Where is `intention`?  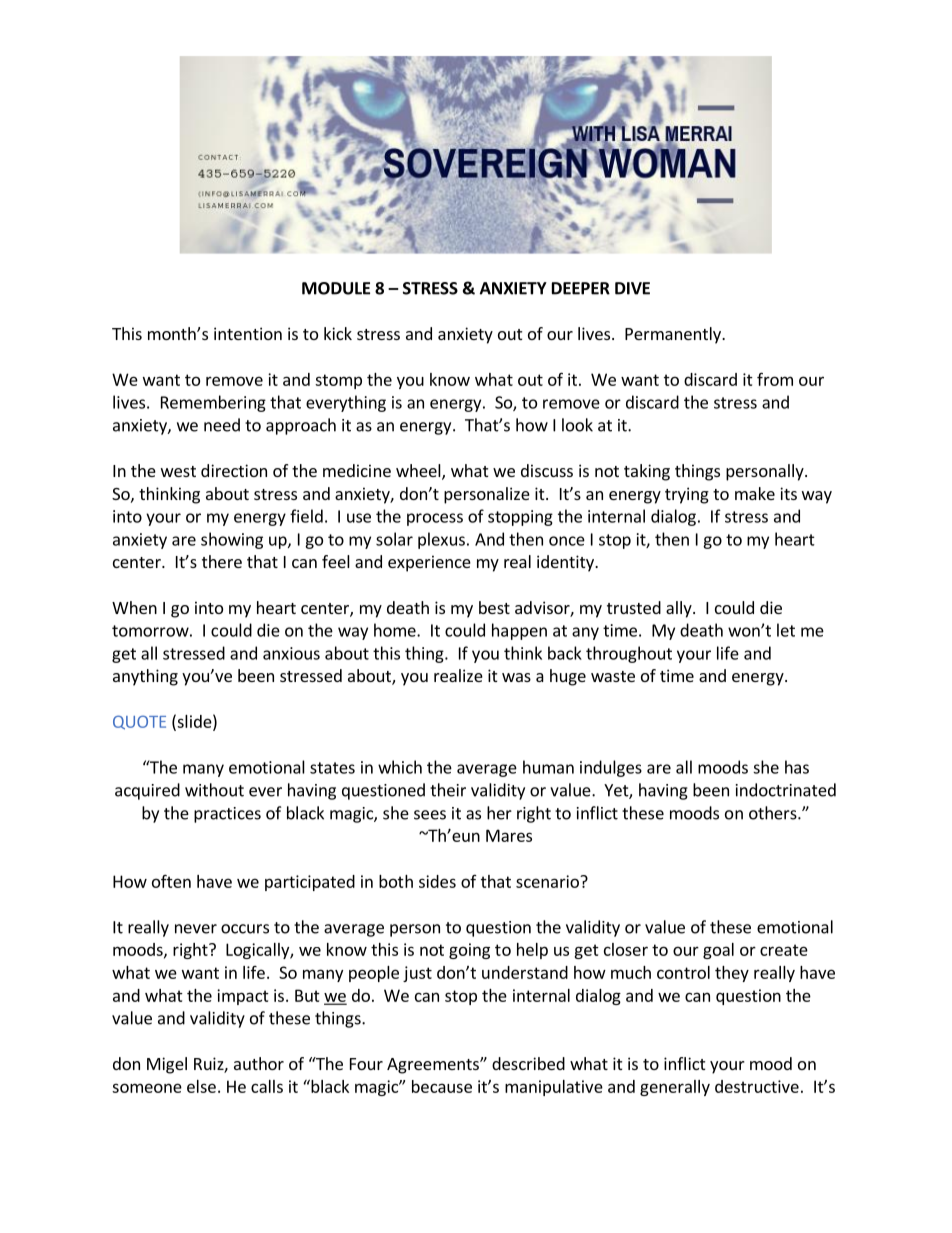
intention is located at coordinates (248, 333).
